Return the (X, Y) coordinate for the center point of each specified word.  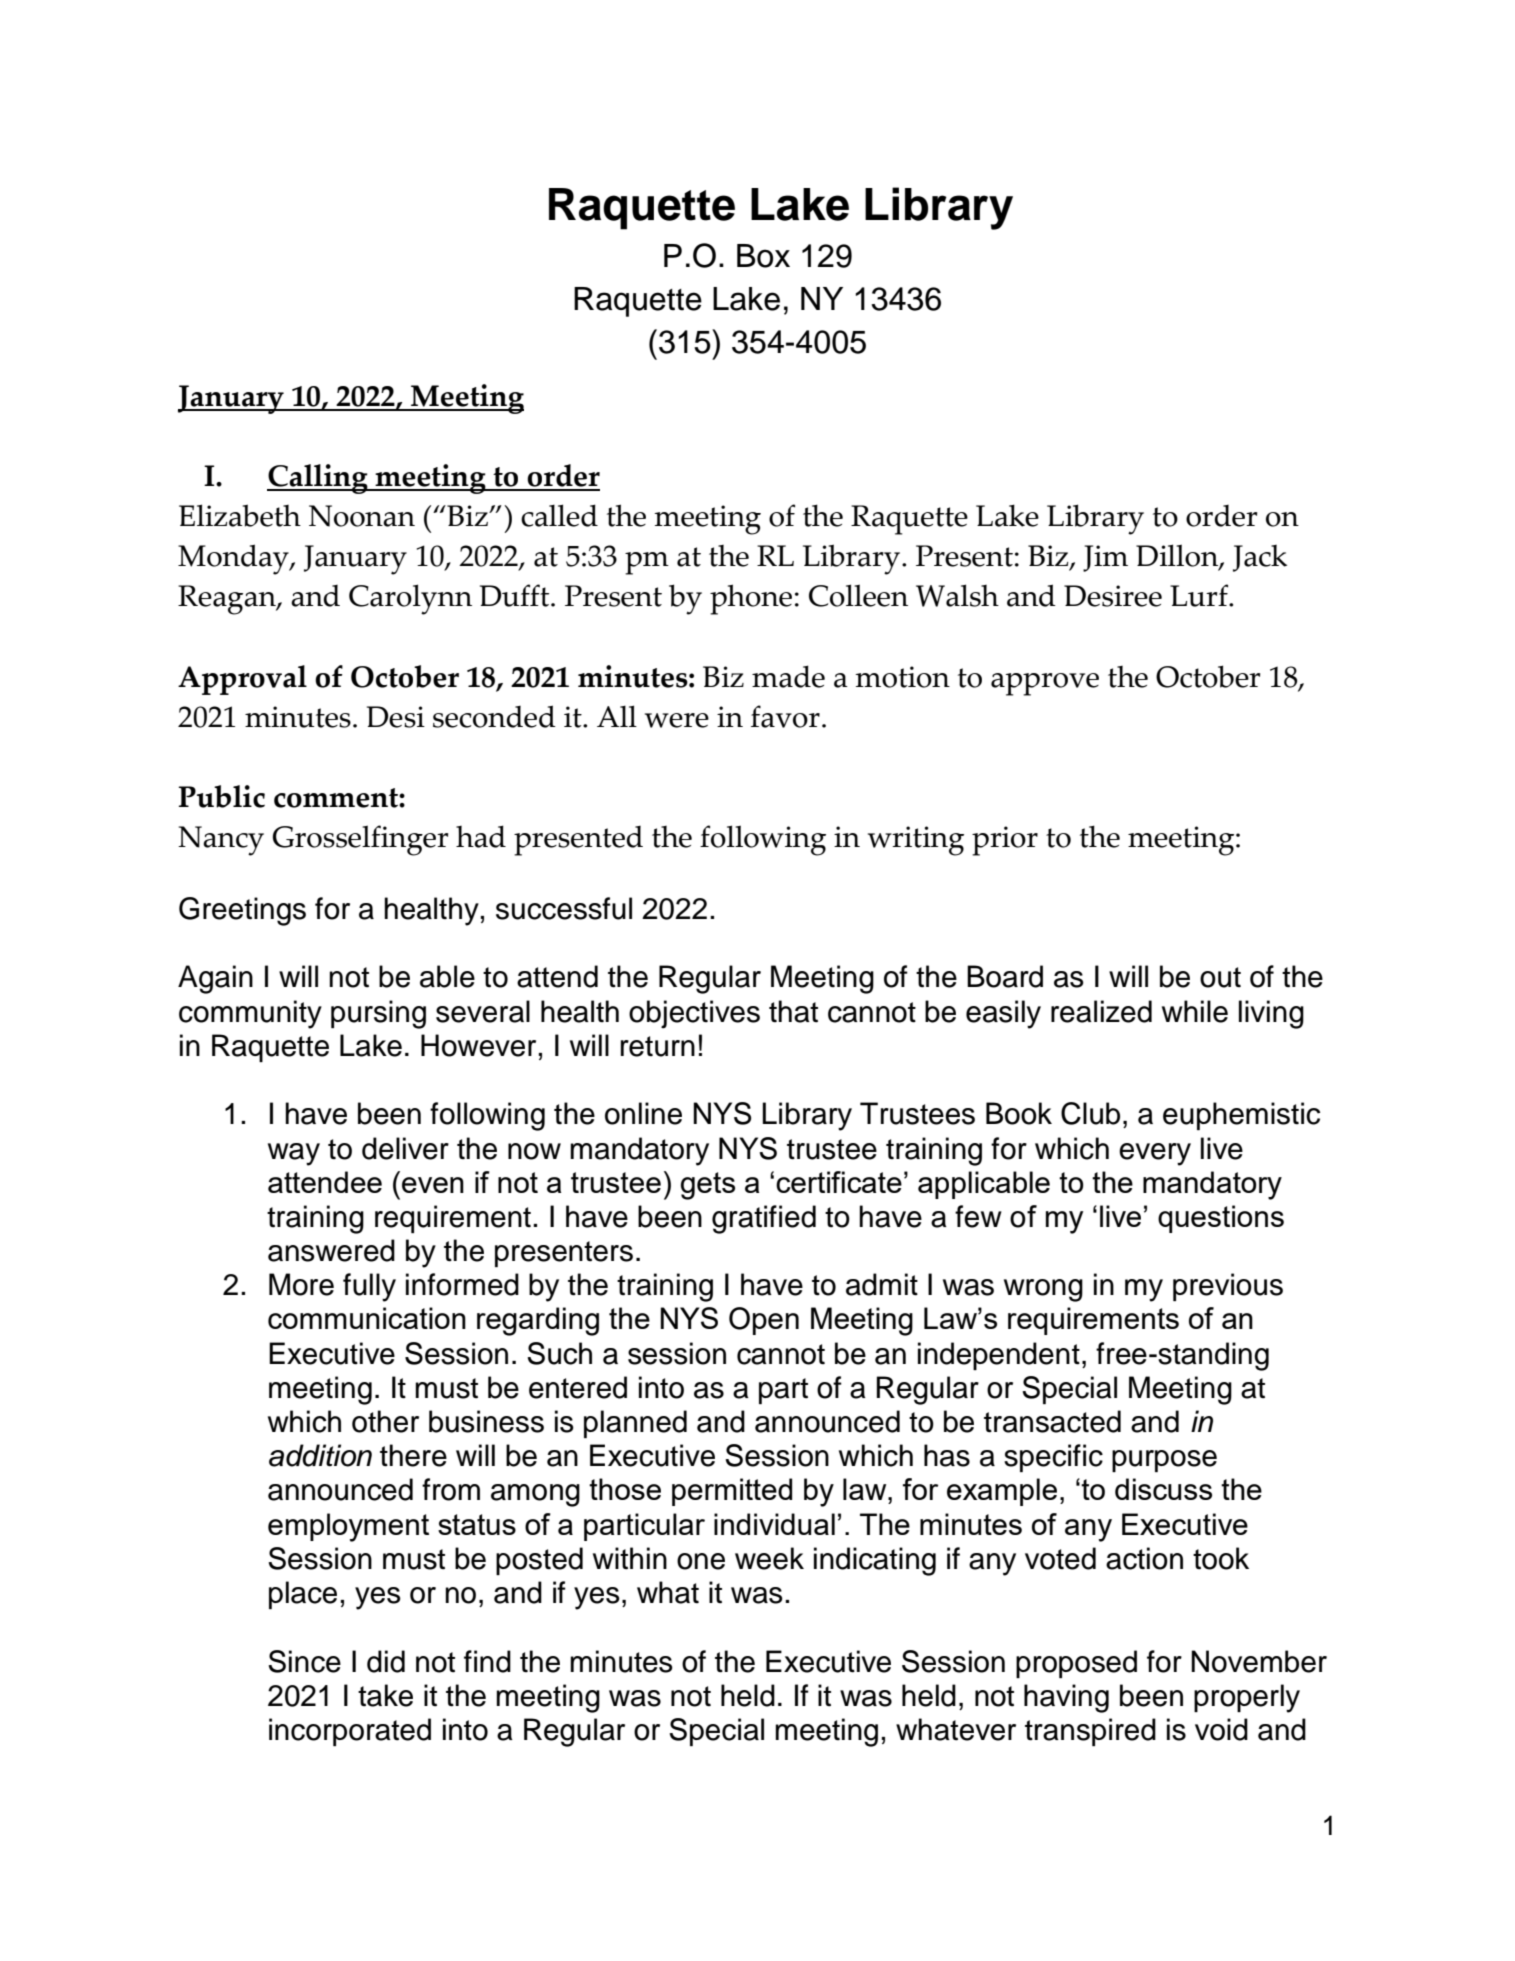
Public (221, 796)
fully (369, 1287)
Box (763, 256)
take (385, 1695)
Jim (1105, 558)
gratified (764, 1219)
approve (1045, 684)
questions (1221, 1219)
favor (785, 716)
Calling (318, 479)
